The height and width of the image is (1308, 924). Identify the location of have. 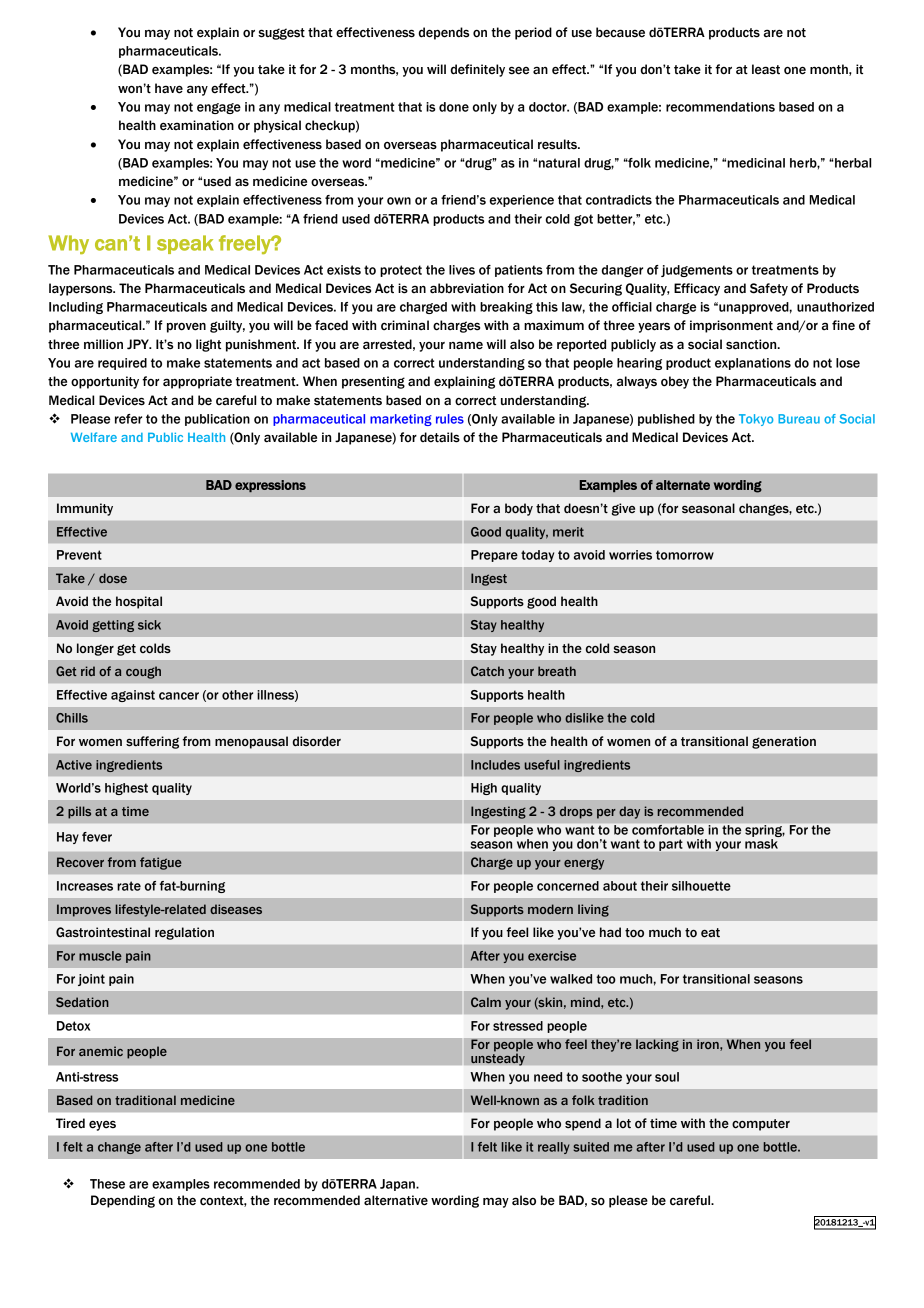
(169, 88).
